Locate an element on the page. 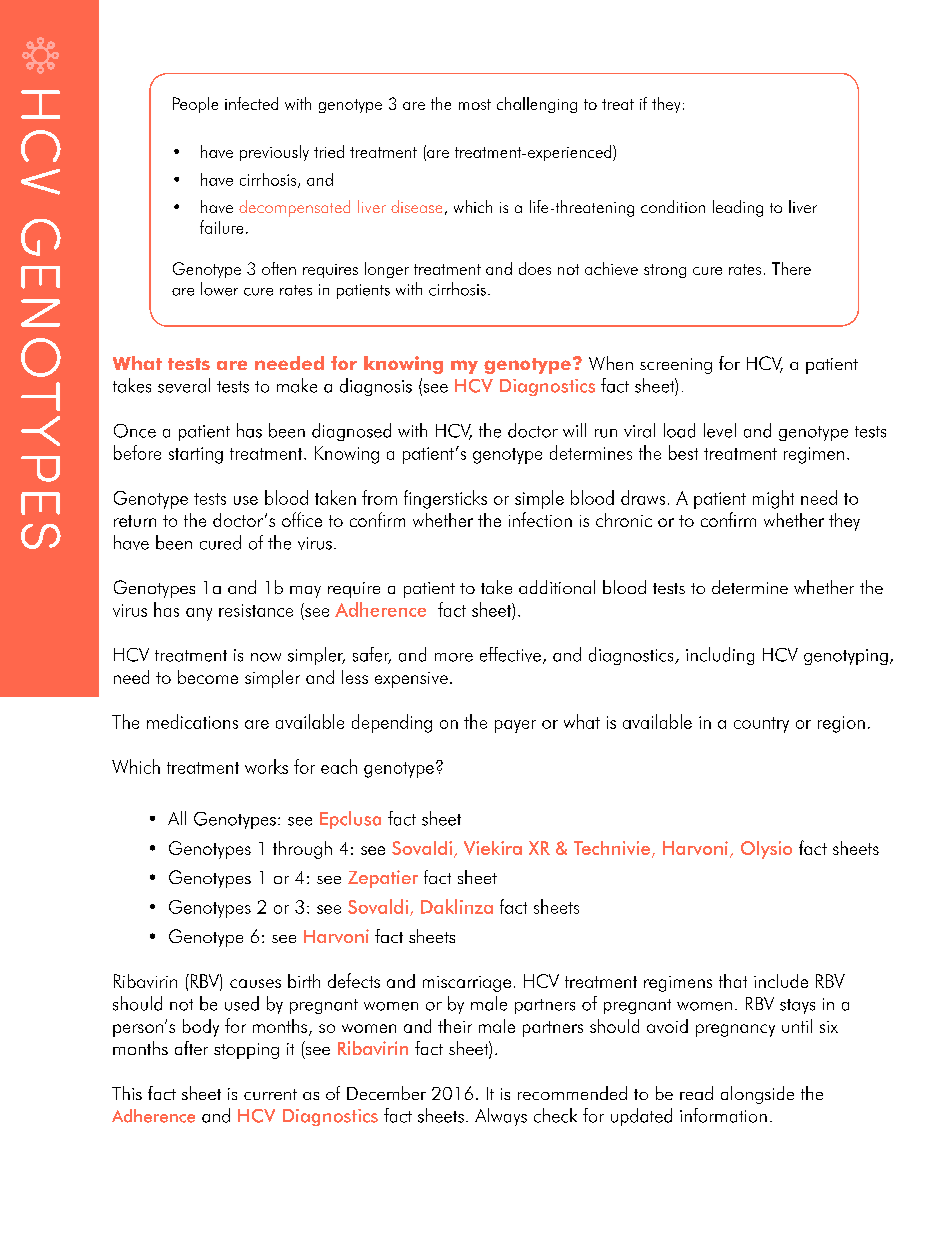 This image has height=1233, width=952. any is located at coordinates (199, 614).
